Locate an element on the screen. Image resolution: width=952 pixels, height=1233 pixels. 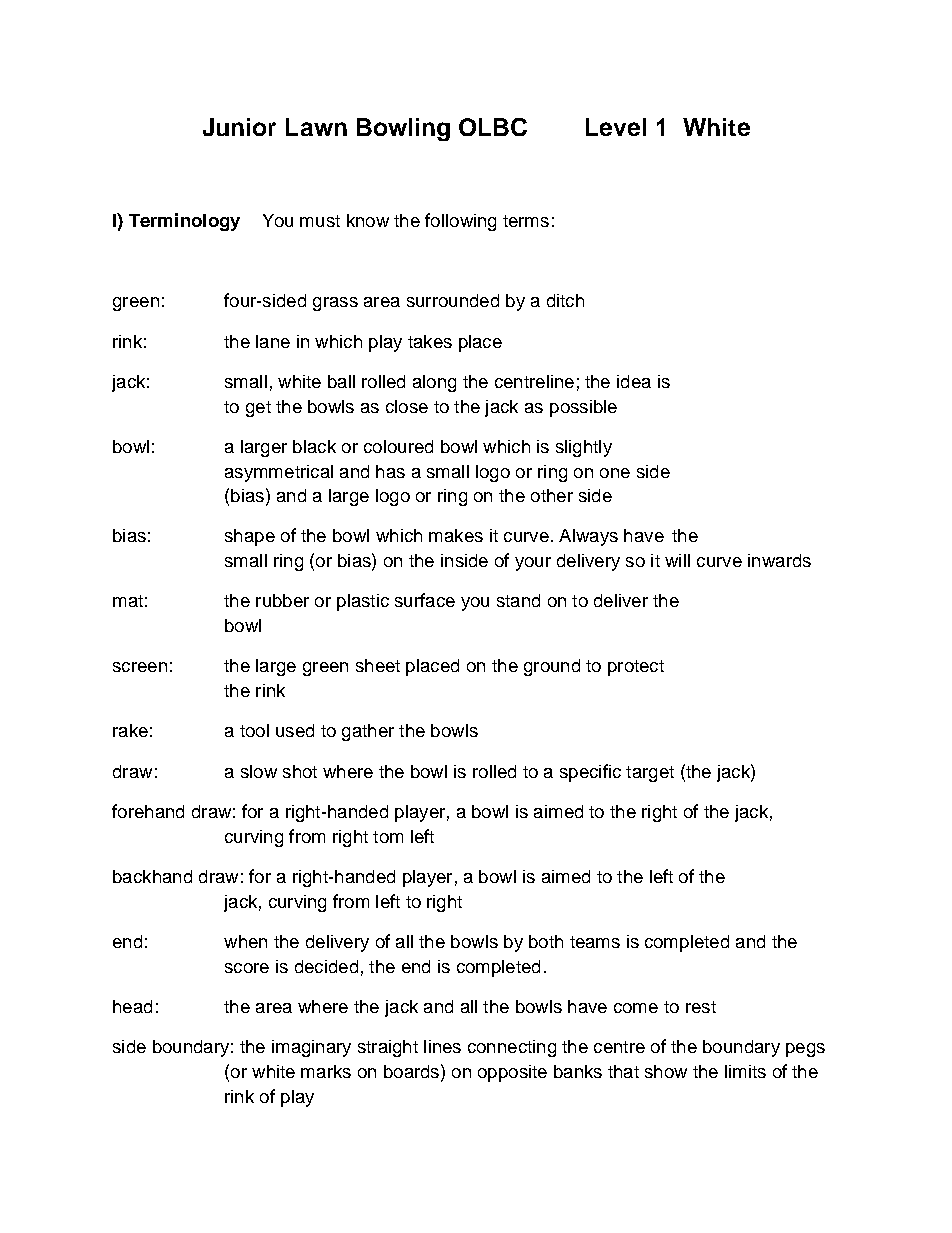
shape is located at coordinates (250, 537).
